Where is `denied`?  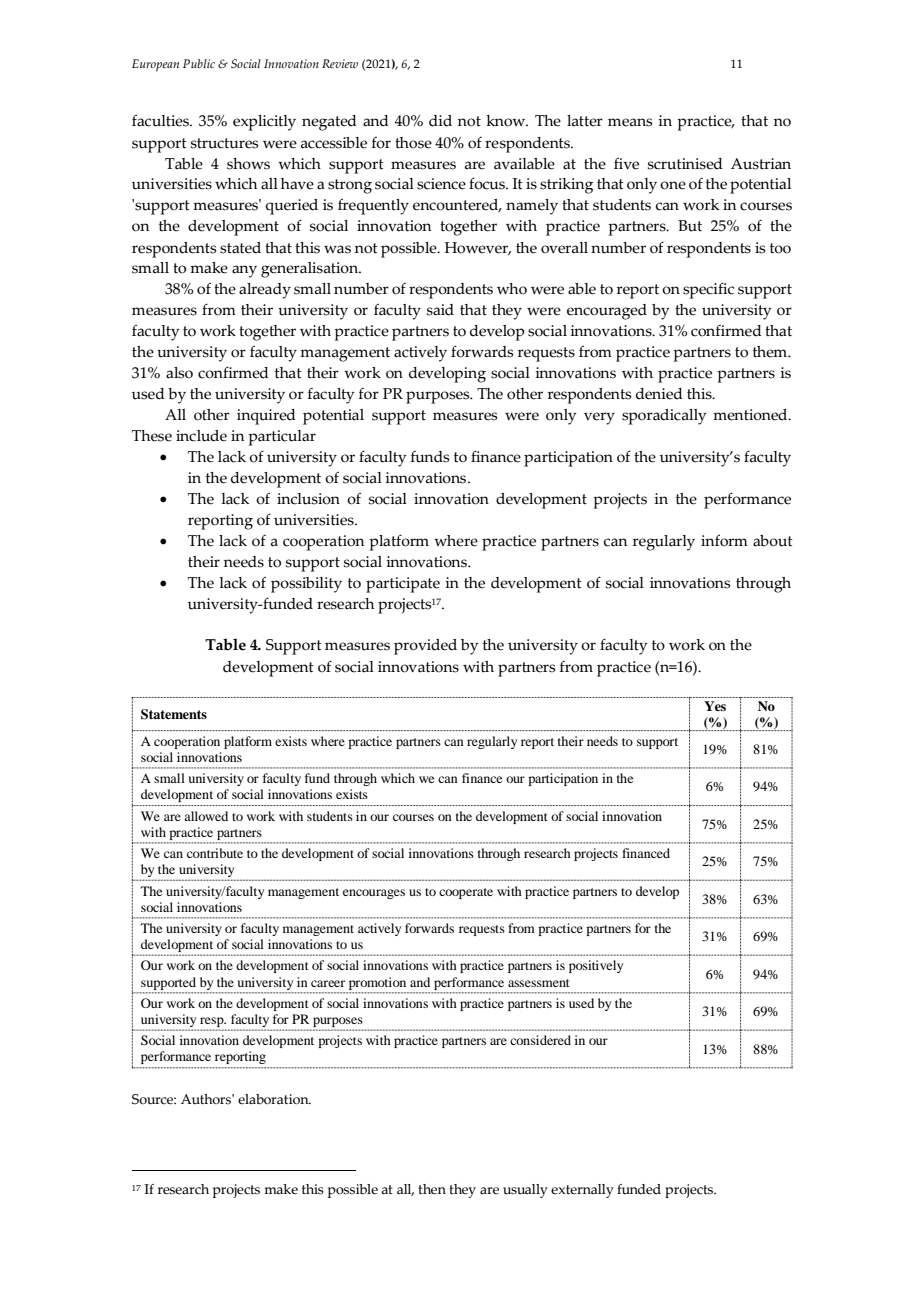 denied is located at coordinates (659, 394).
